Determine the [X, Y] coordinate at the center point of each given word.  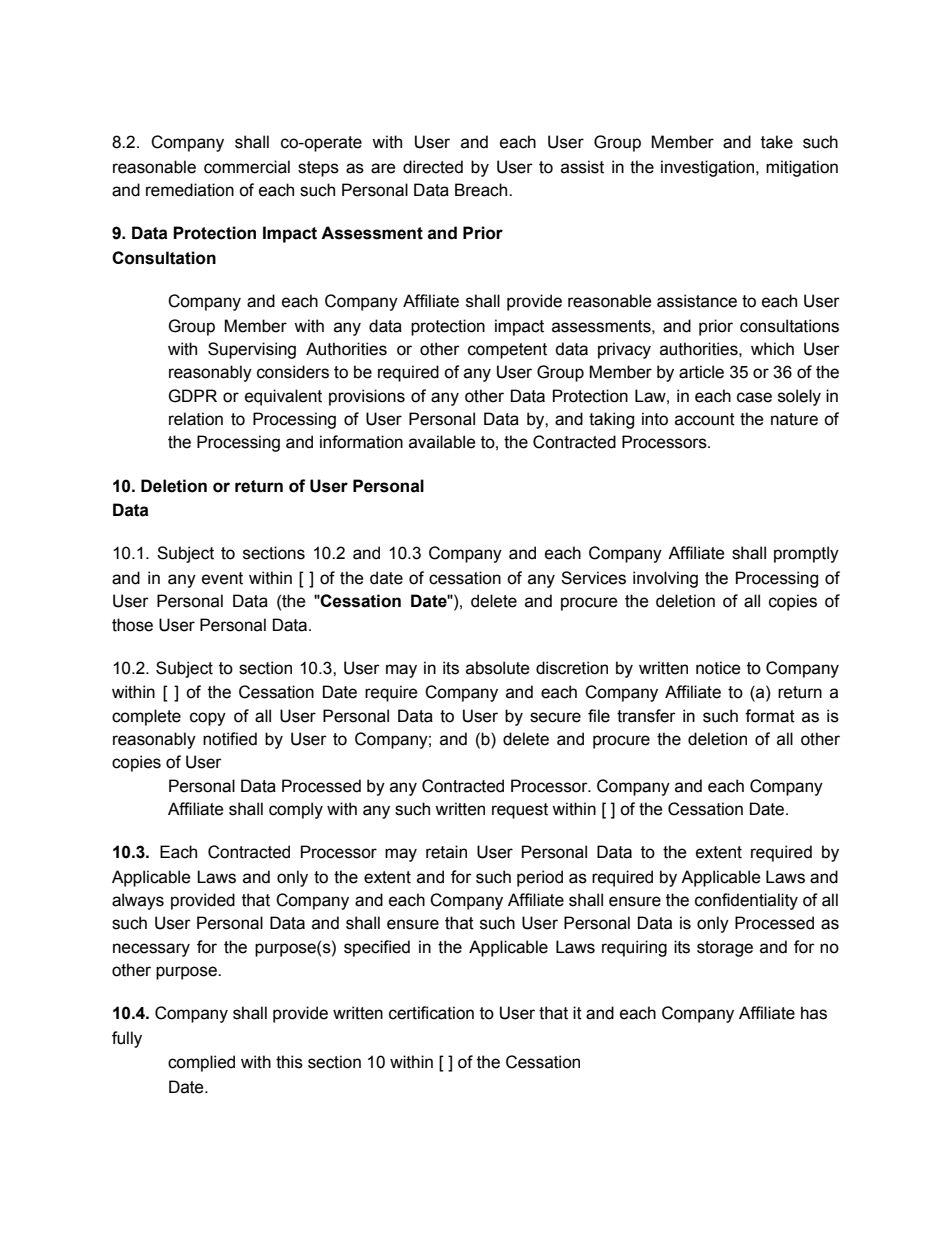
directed [433, 167]
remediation [190, 190]
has [814, 1013]
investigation [709, 168]
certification [431, 1013]
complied [201, 1063]
